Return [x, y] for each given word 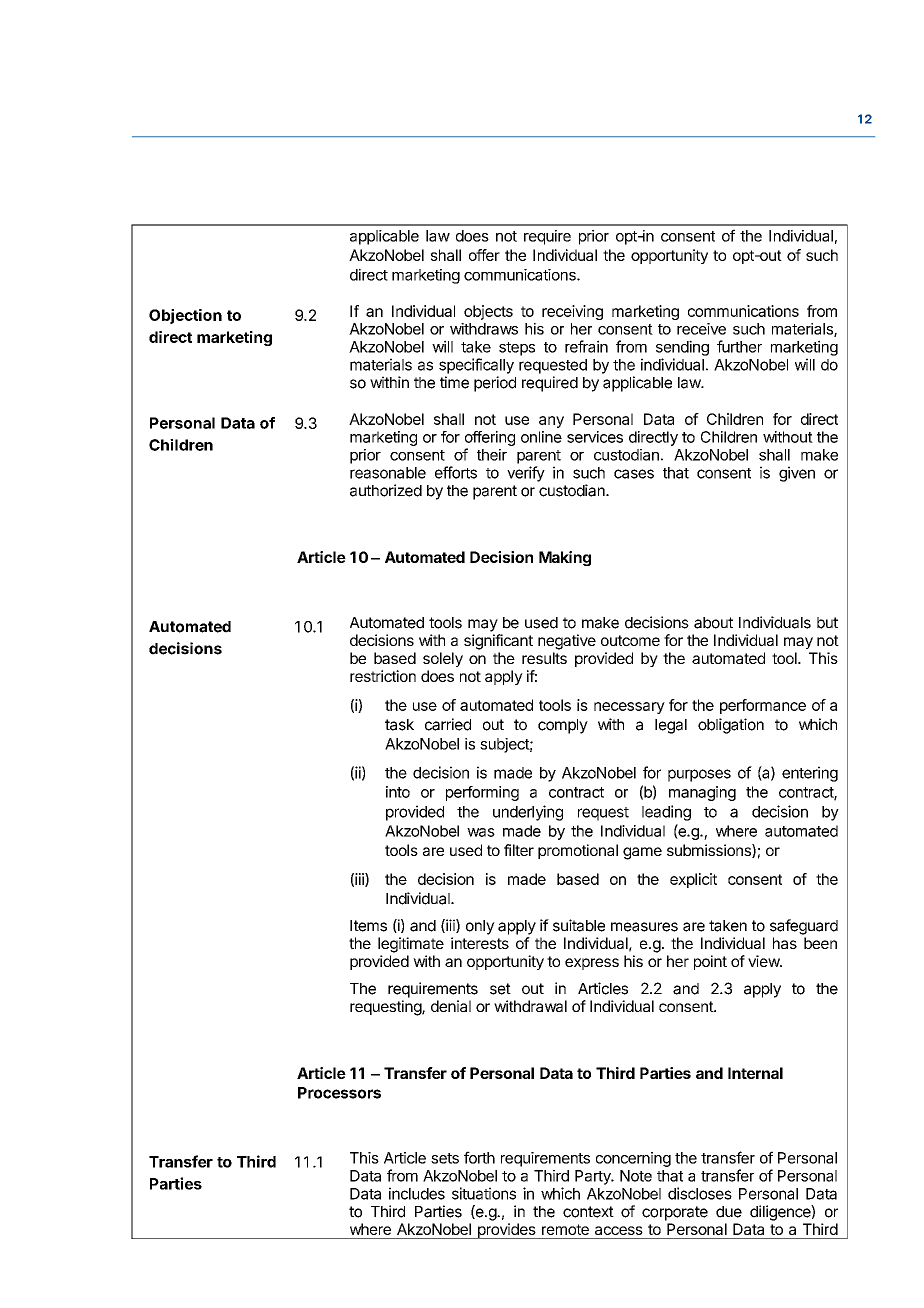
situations [484, 1193]
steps [517, 349]
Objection [185, 316]
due [729, 1212]
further [739, 346]
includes [417, 1193]
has [785, 943]
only [480, 927]
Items [368, 926]
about [713, 623]
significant [498, 642]
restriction [383, 676]
